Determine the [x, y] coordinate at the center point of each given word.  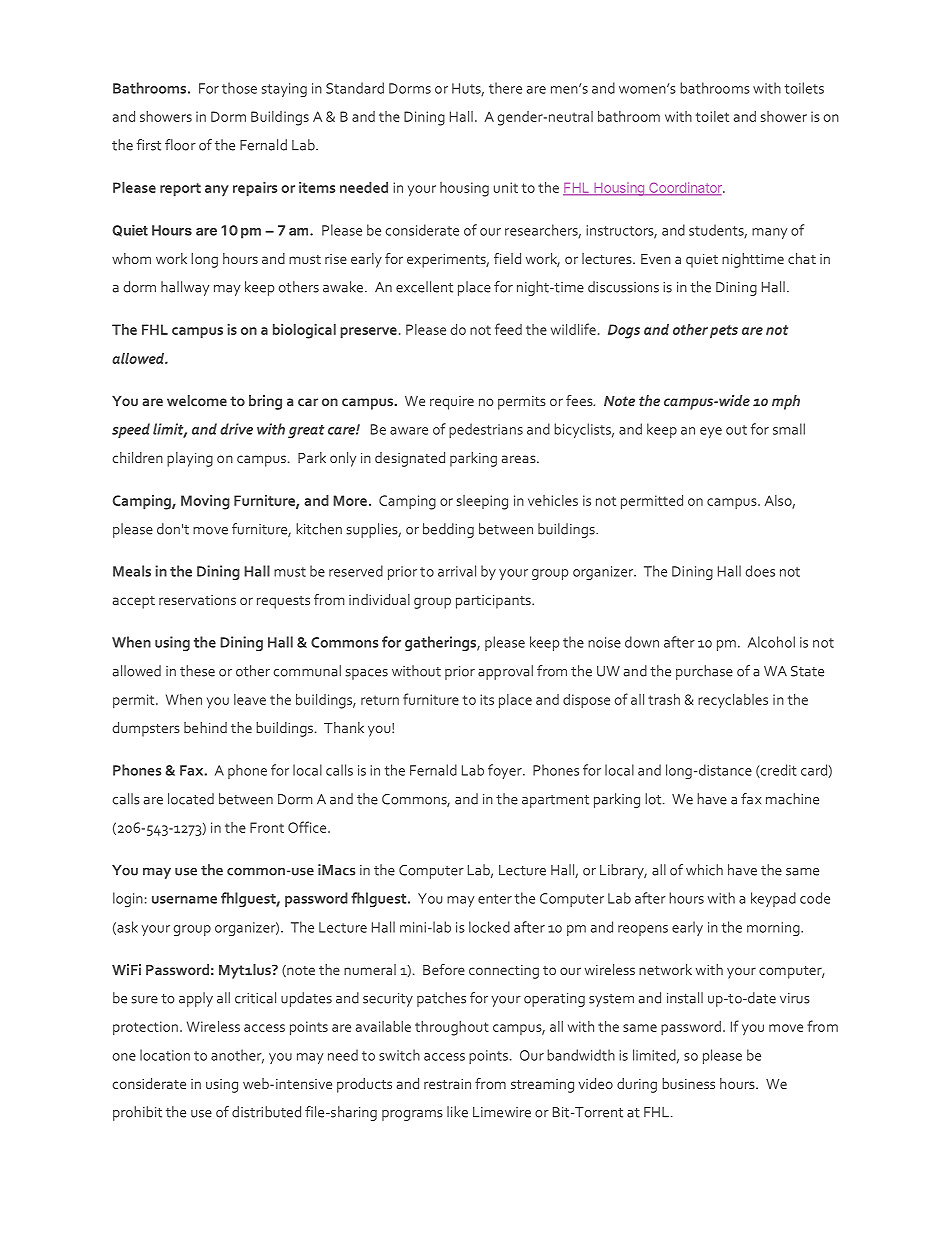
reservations [197, 600]
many [769, 233]
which [704, 870]
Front [267, 827]
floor [180, 145]
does [760, 571]
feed [508, 329]
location [165, 1055]
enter [495, 899]
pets [724, 332]
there [505, 88]
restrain [447, 1084]
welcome [197, 400]
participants [494, 602]
